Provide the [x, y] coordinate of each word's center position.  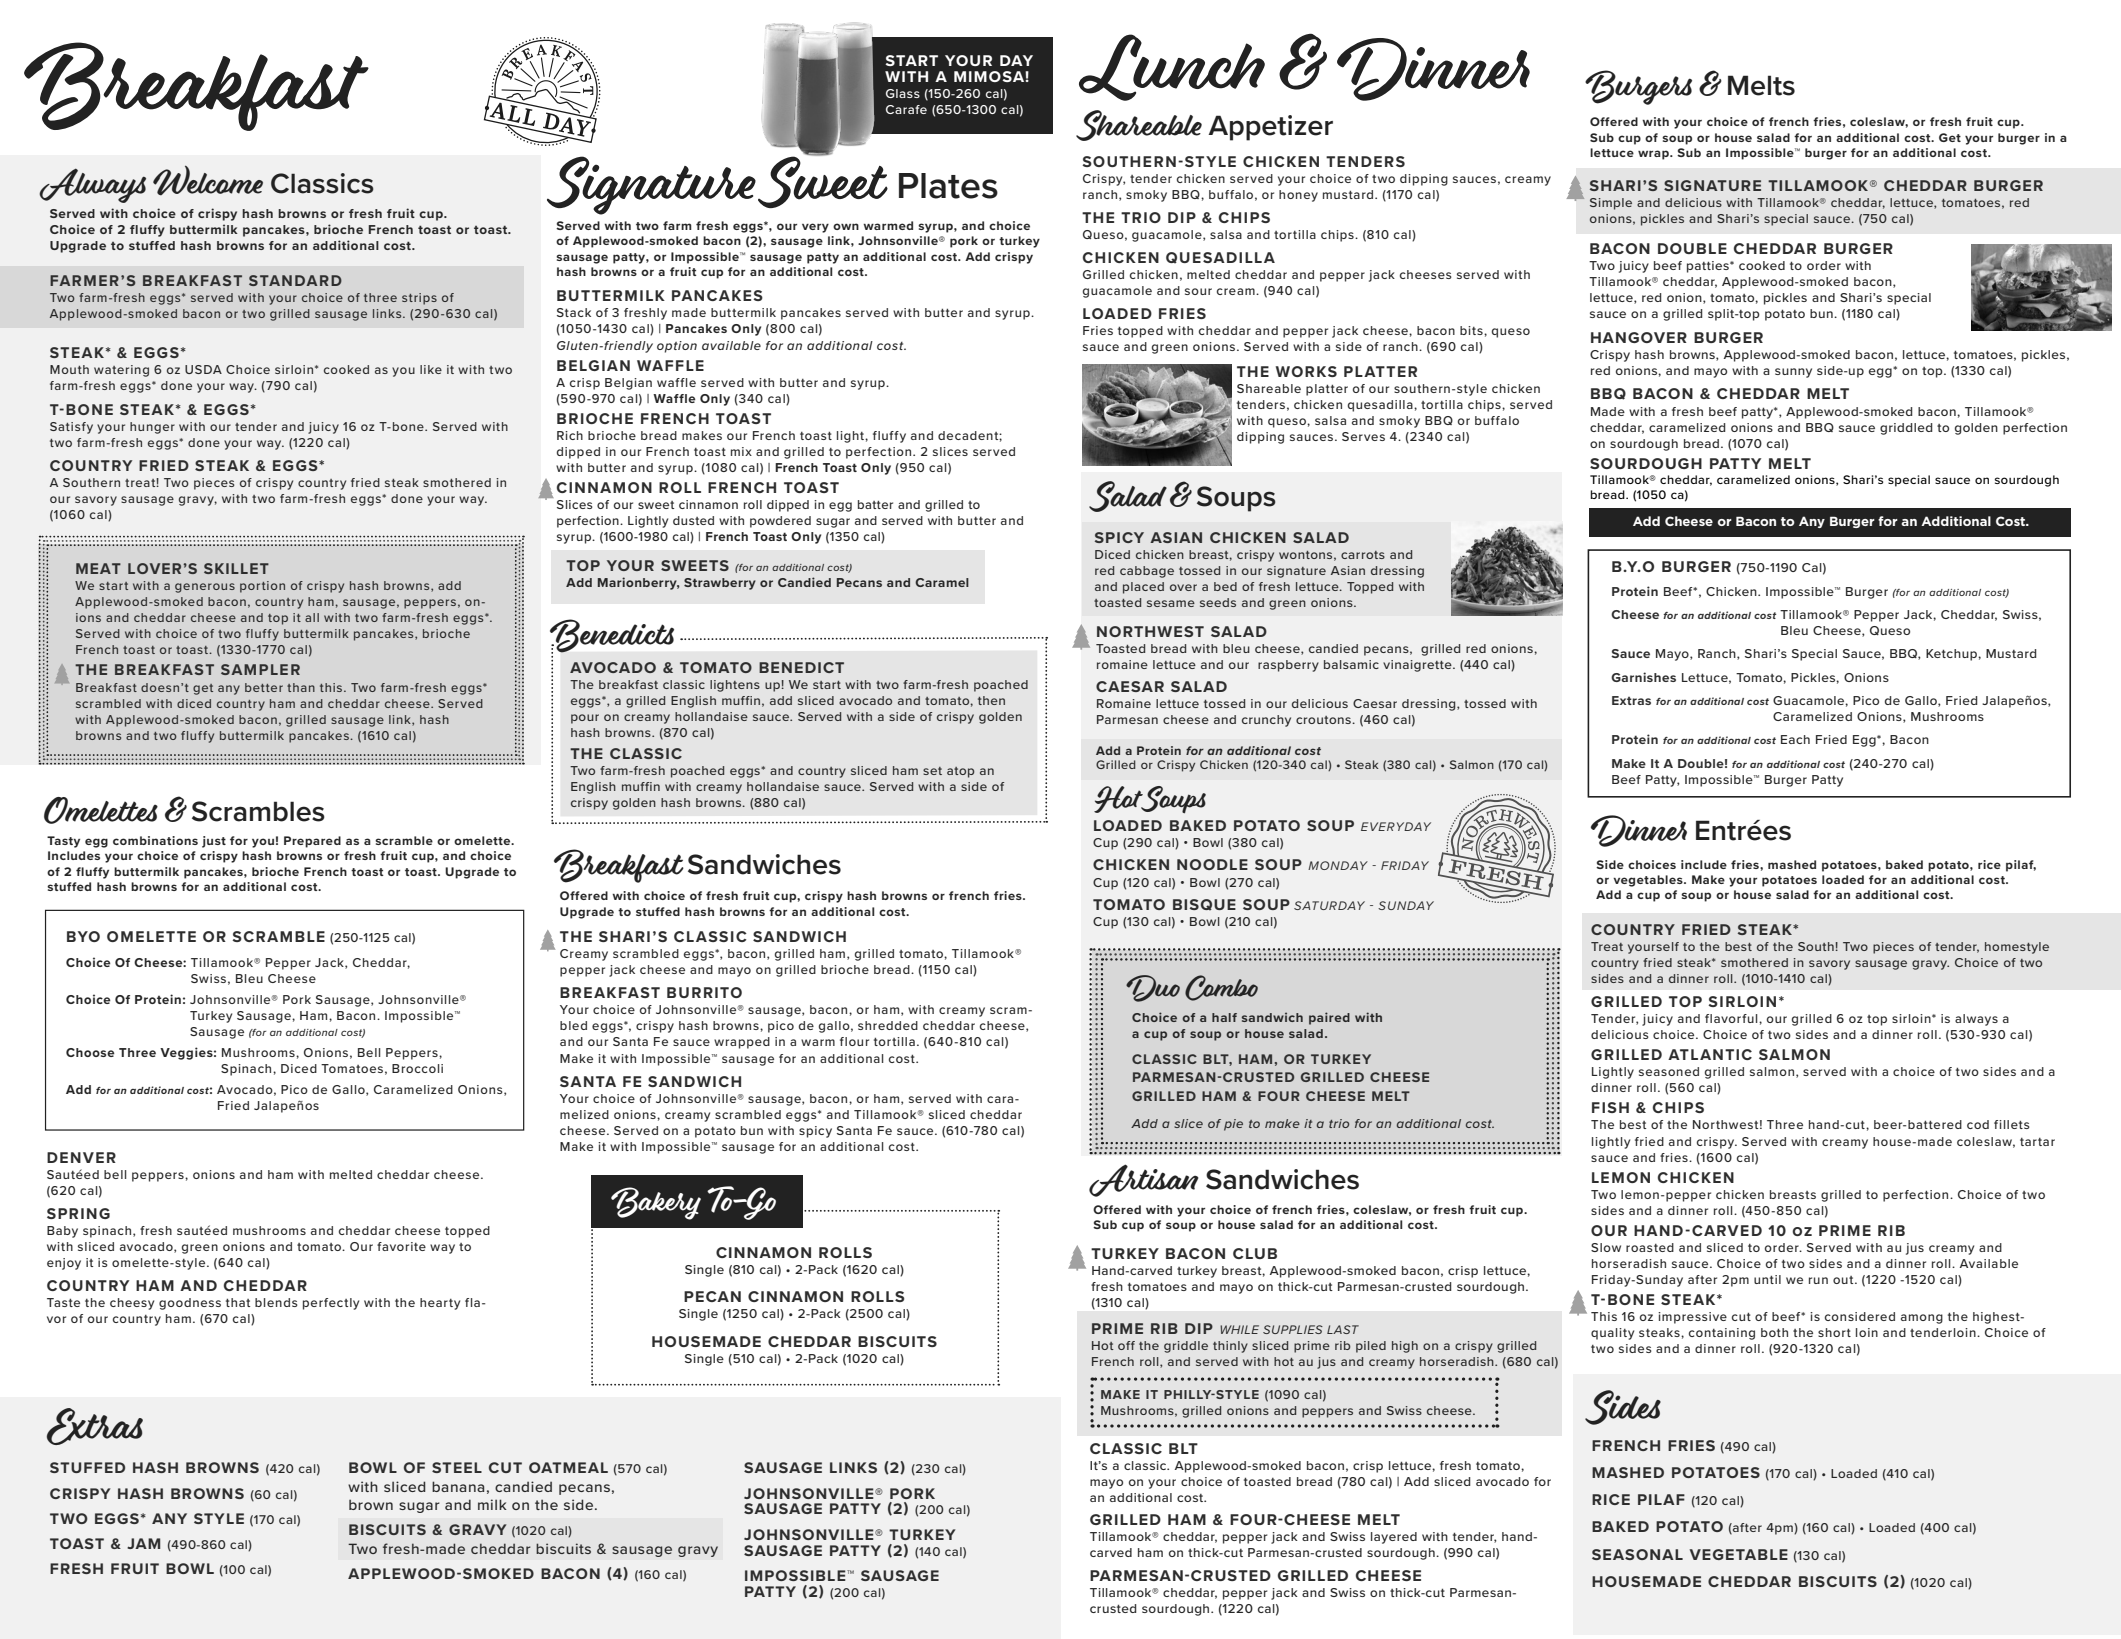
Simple [1611, 204]
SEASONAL [1637, 1554]
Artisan [1144, 1180]
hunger [152, 428]
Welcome [208, 180]
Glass [903, 93]
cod [1978, 1124]
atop [960, 772]
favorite [401, 1246]
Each [1795, 739]
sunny [1793, 373]
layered [1394, 1538]
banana [458, 1486]
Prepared [312, 842]
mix [741, 451]
